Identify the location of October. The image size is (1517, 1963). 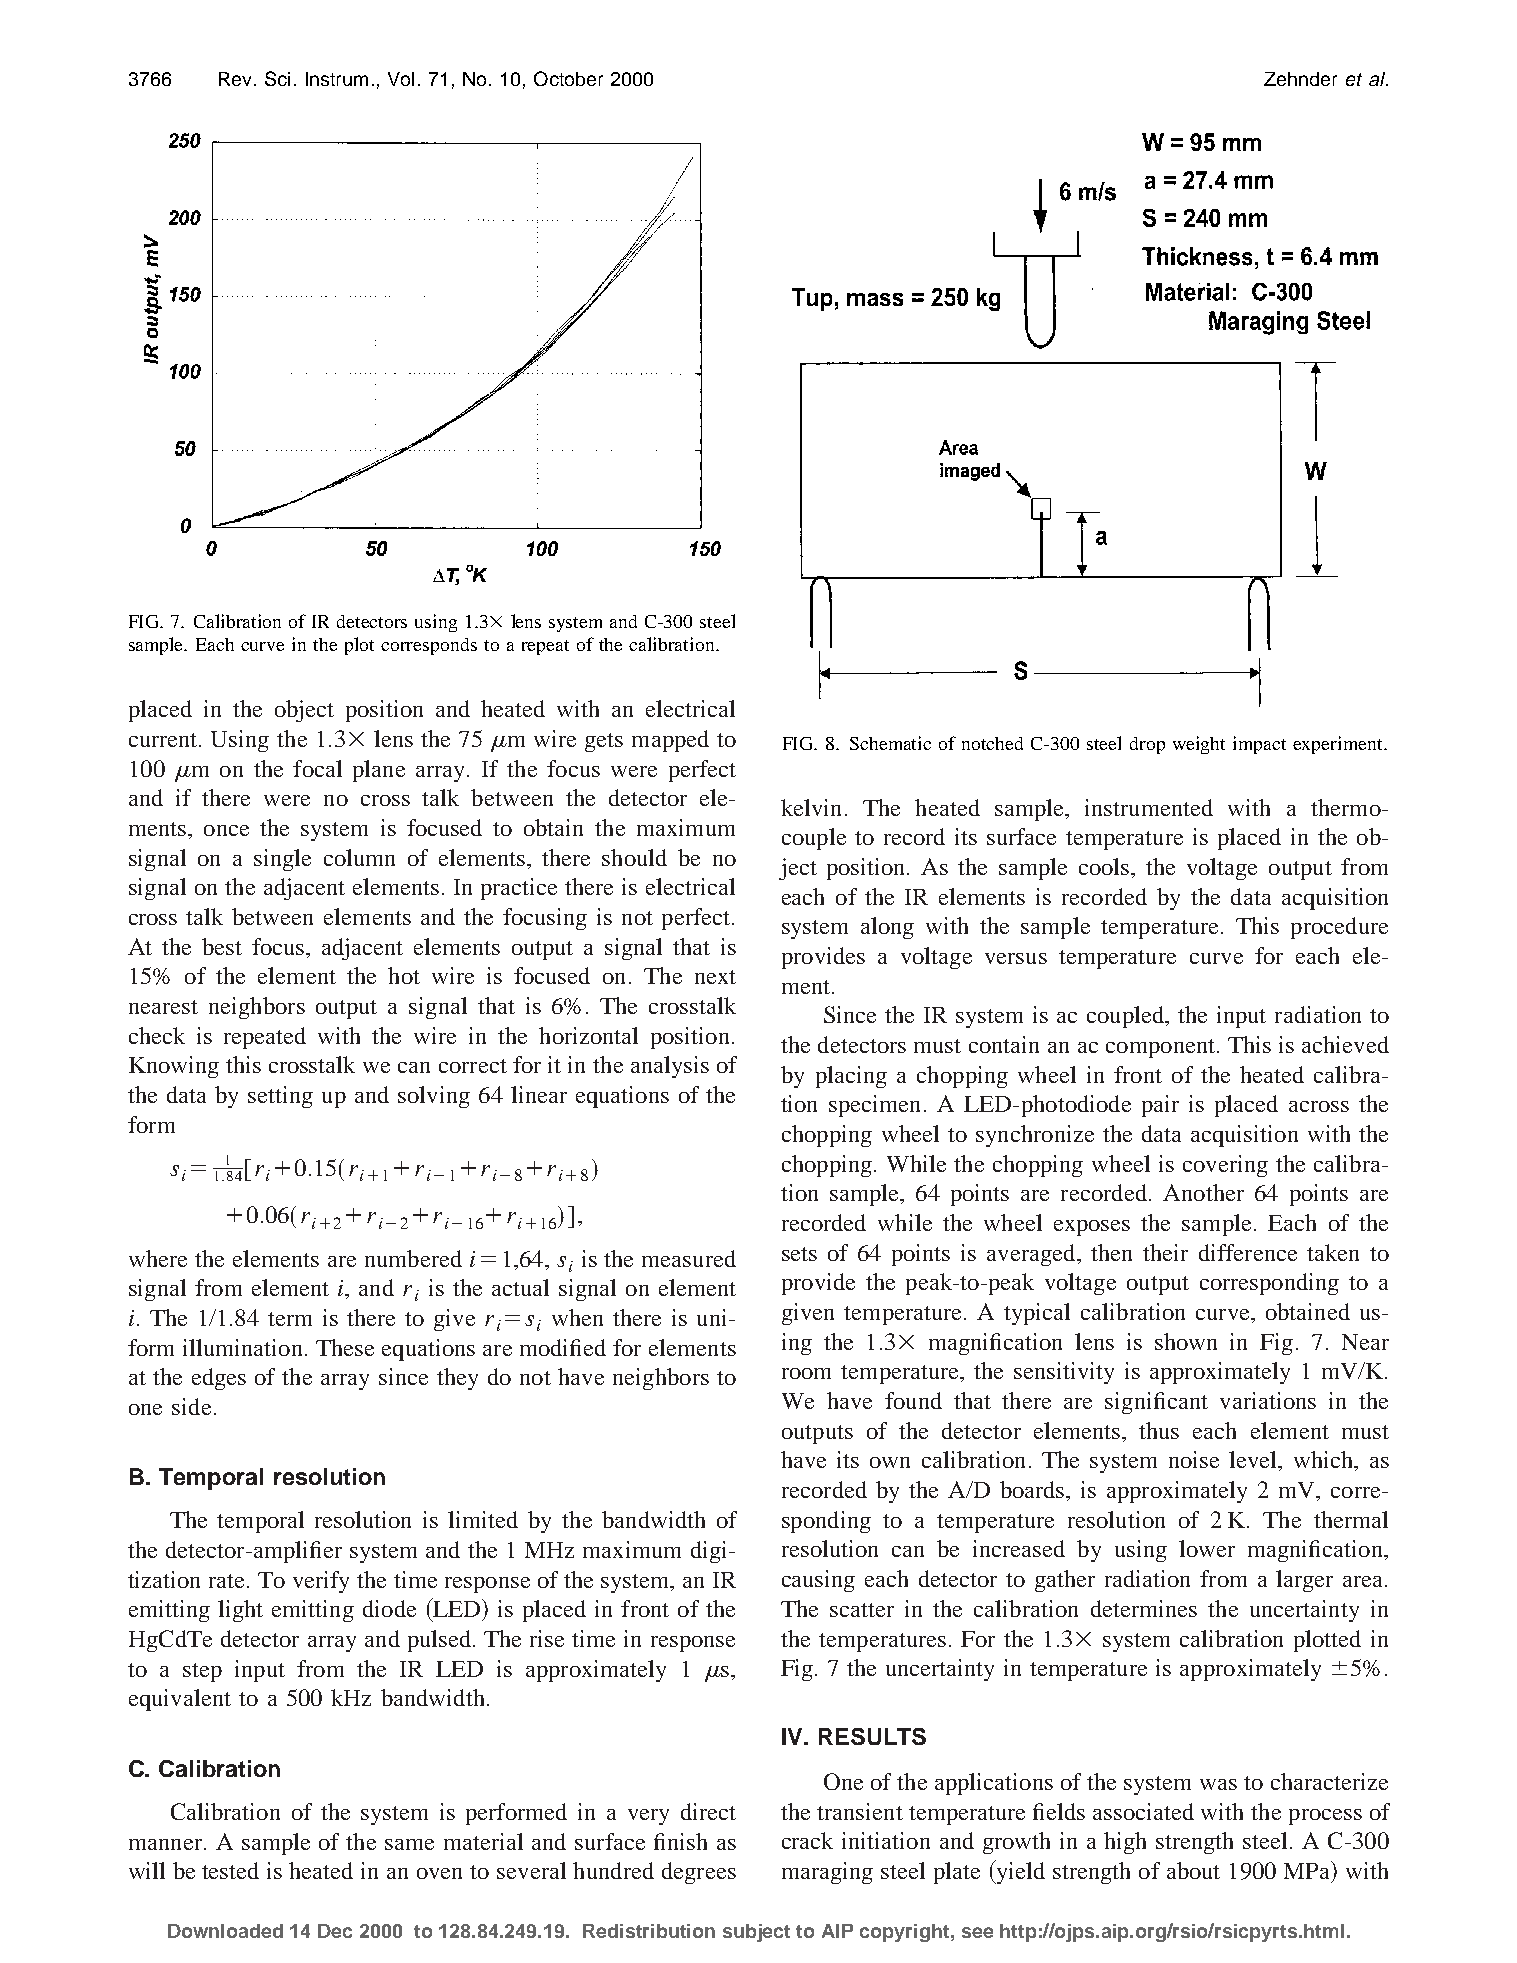
(568, 78).
